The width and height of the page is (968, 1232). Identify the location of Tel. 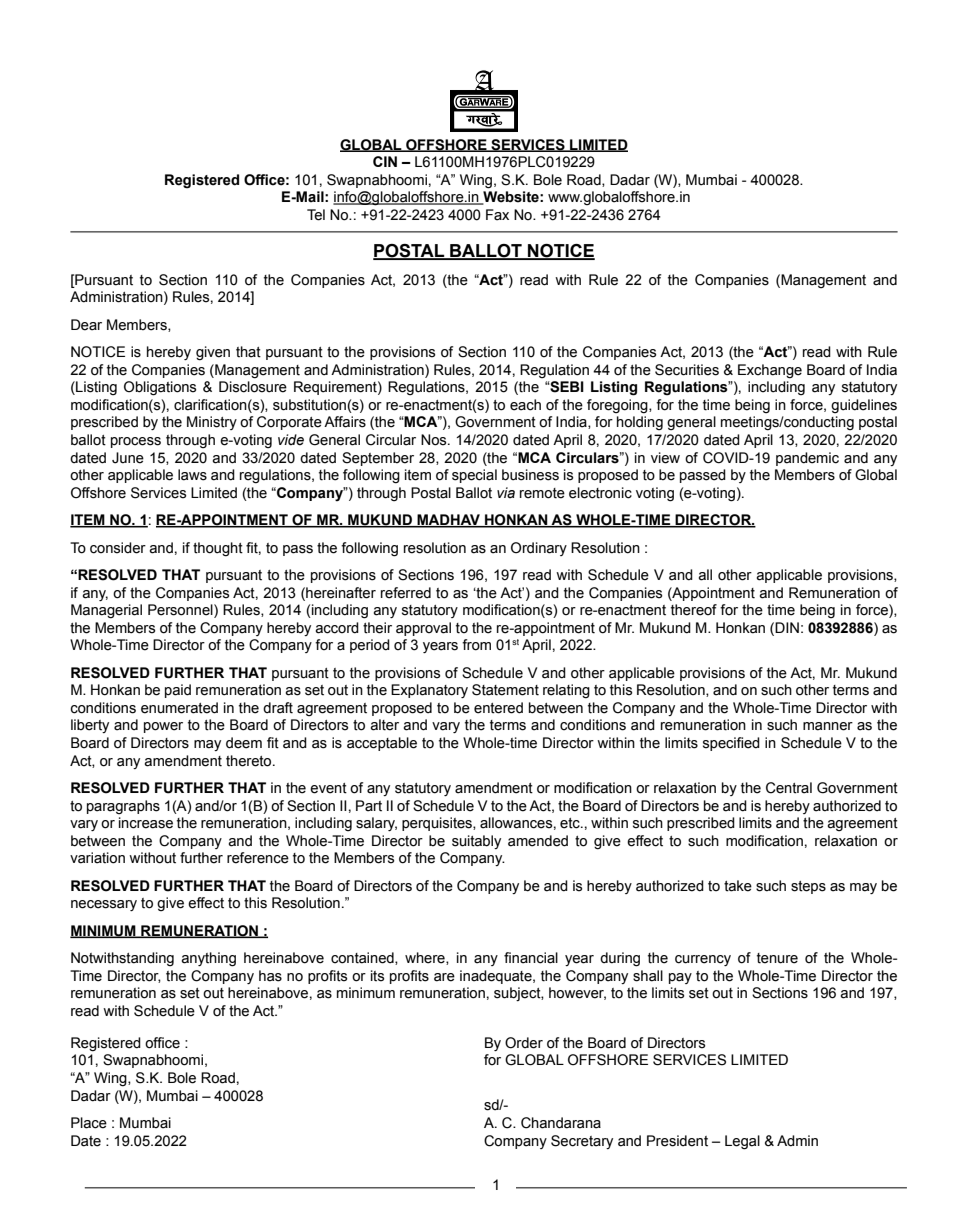
(316, 215).
